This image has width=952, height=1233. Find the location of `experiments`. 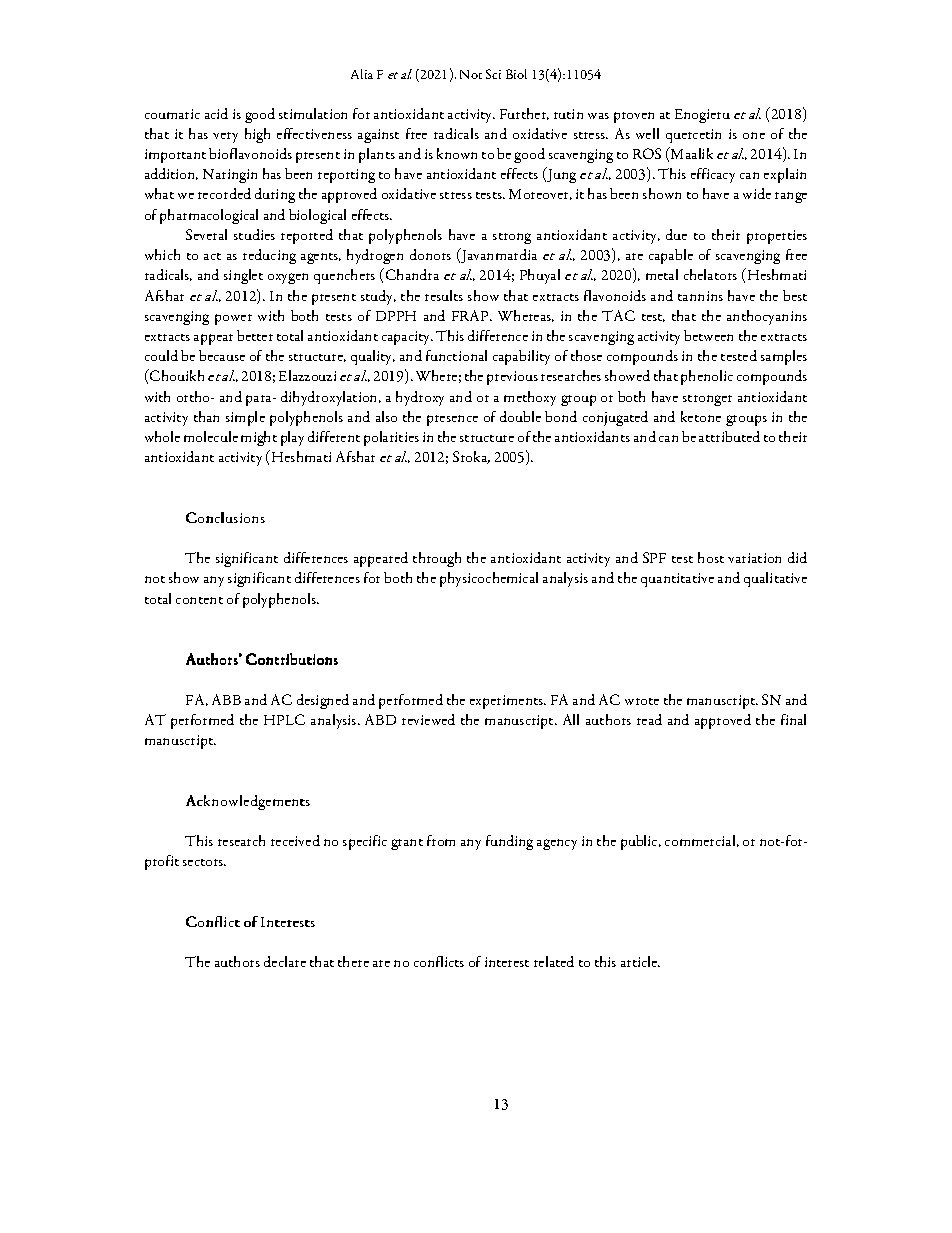

experiments is located at coordinates (508, 702).
